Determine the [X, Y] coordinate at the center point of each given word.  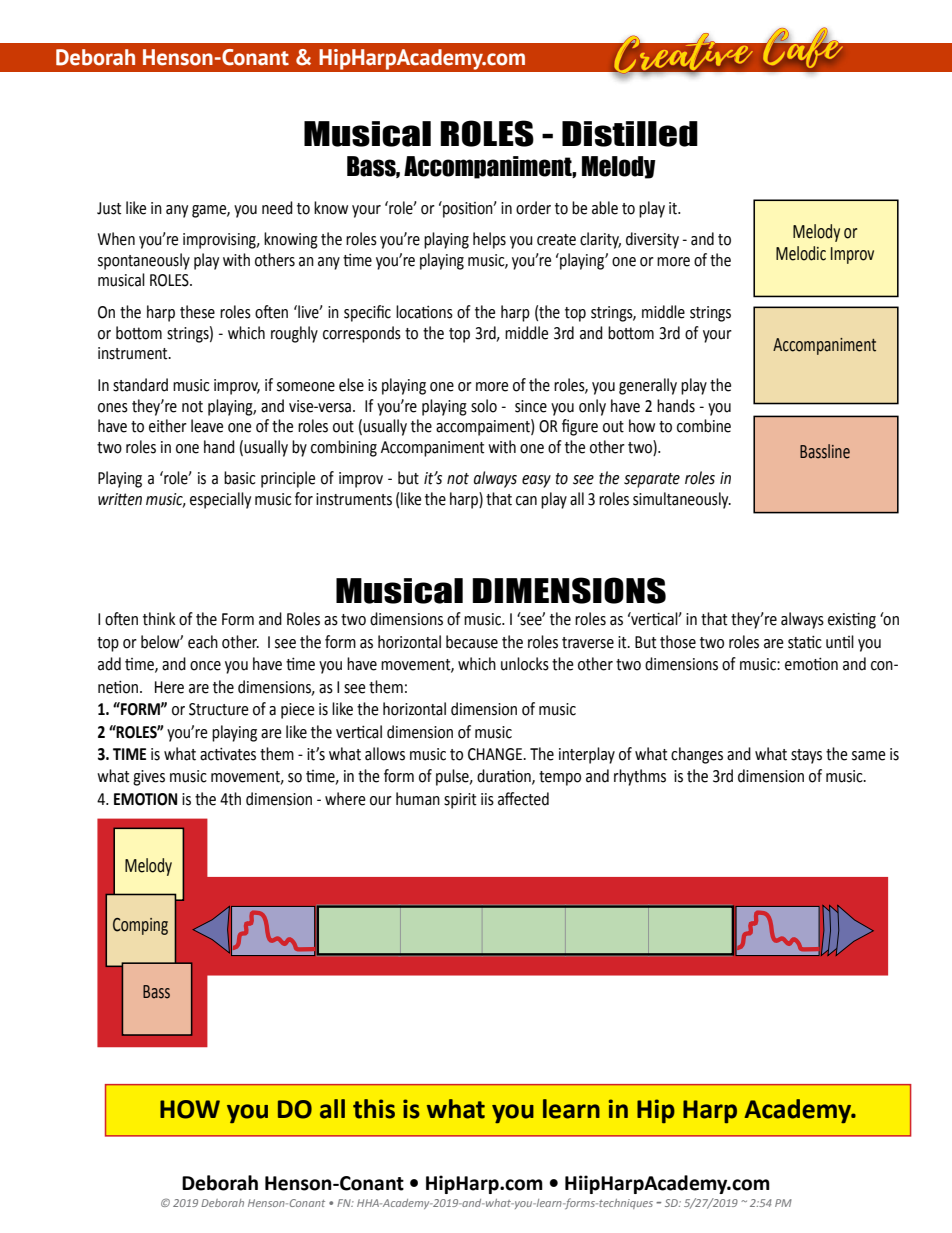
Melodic [801, 253]
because [472, 642]
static [805, 642]
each [203, 642]
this [374, 1109]
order [533, 208]
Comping [140, 926]
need [277, 208]
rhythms [640, 777]
